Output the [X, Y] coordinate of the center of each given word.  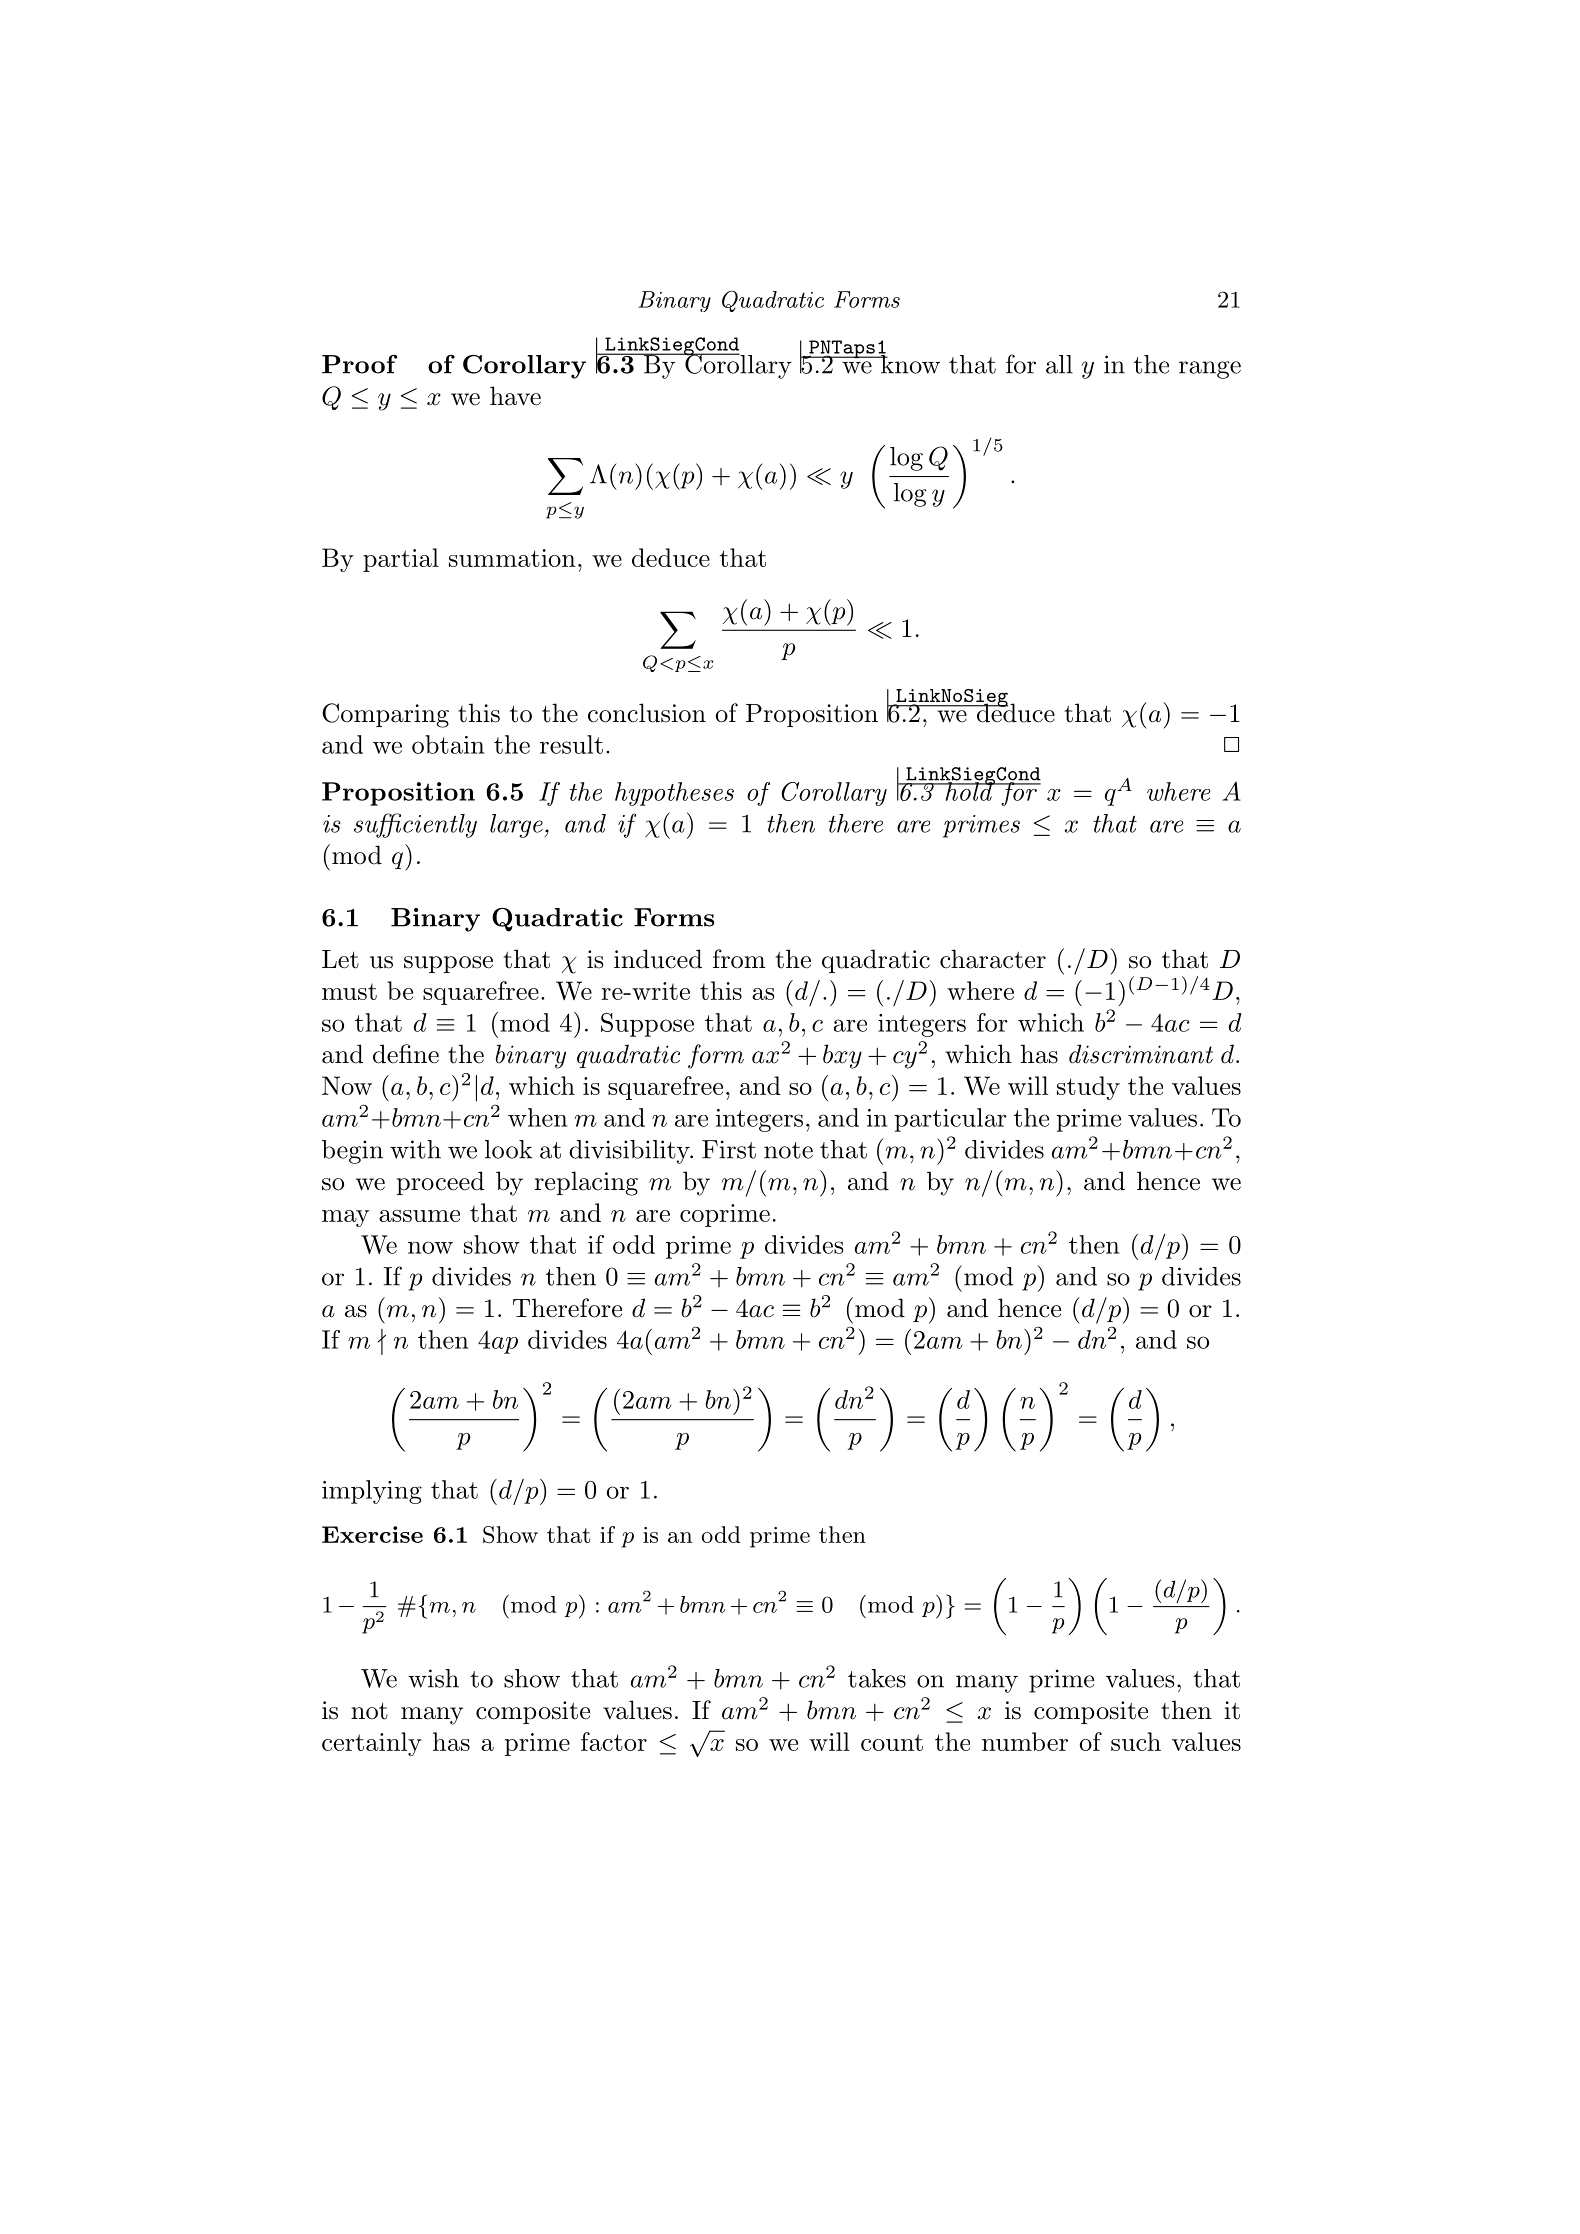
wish [433, 1678]
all [1059, 364]
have [515, 396]
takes [877, 1678]
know [909, 363]
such [1136, 1741]
